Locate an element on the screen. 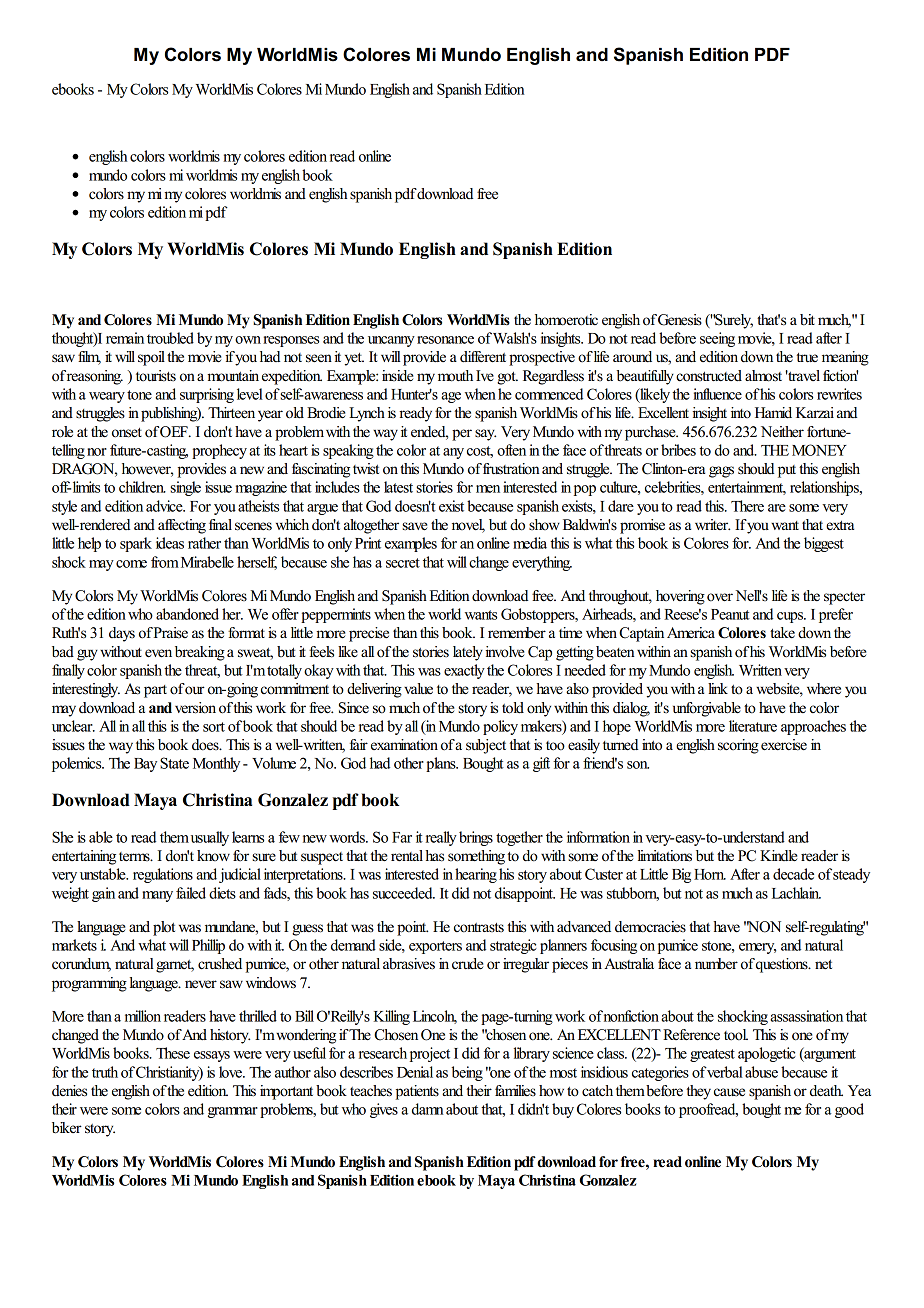  different is located at coordinates (483, 357).
